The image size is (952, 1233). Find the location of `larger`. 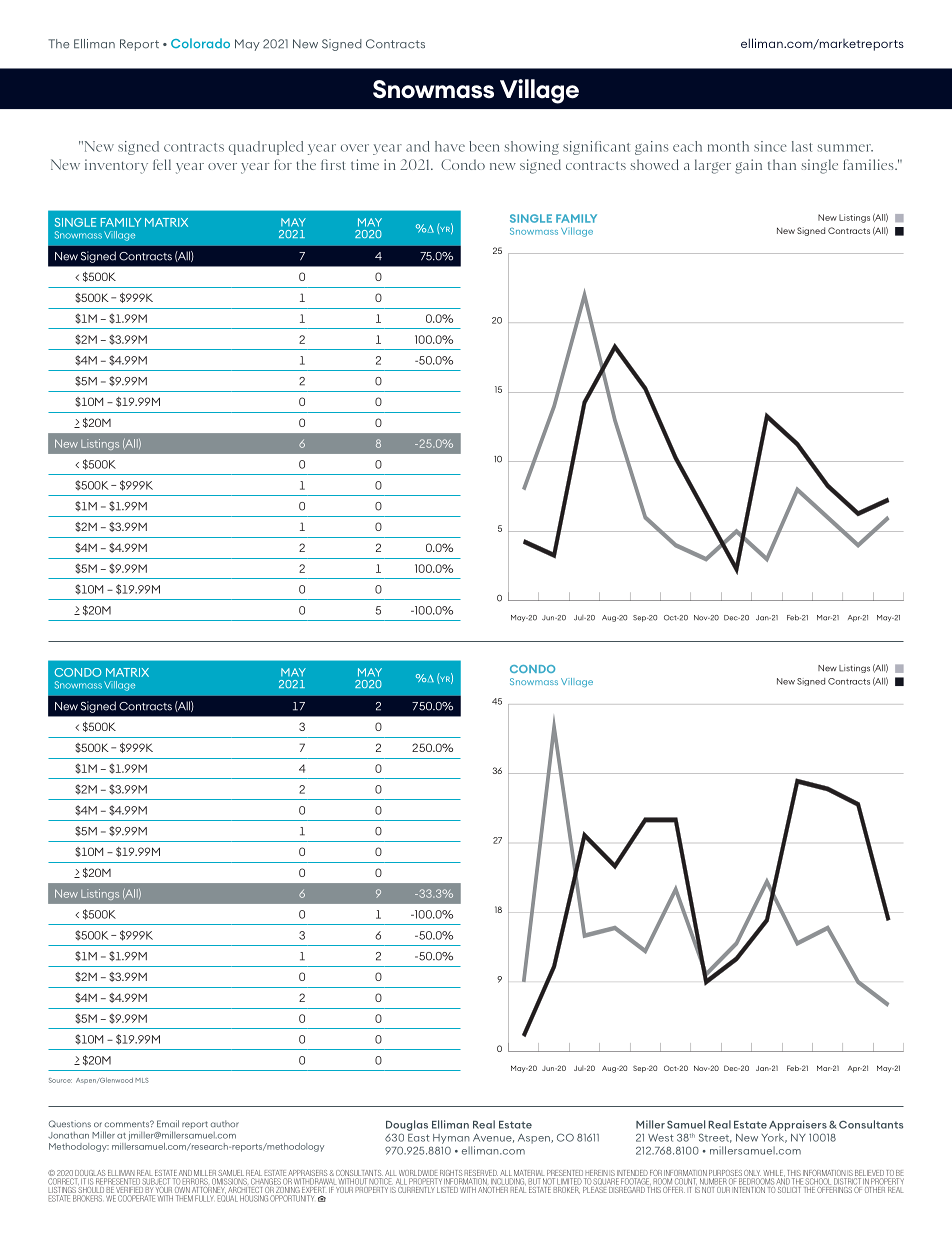

larger is located at coordinates (713, 166).
